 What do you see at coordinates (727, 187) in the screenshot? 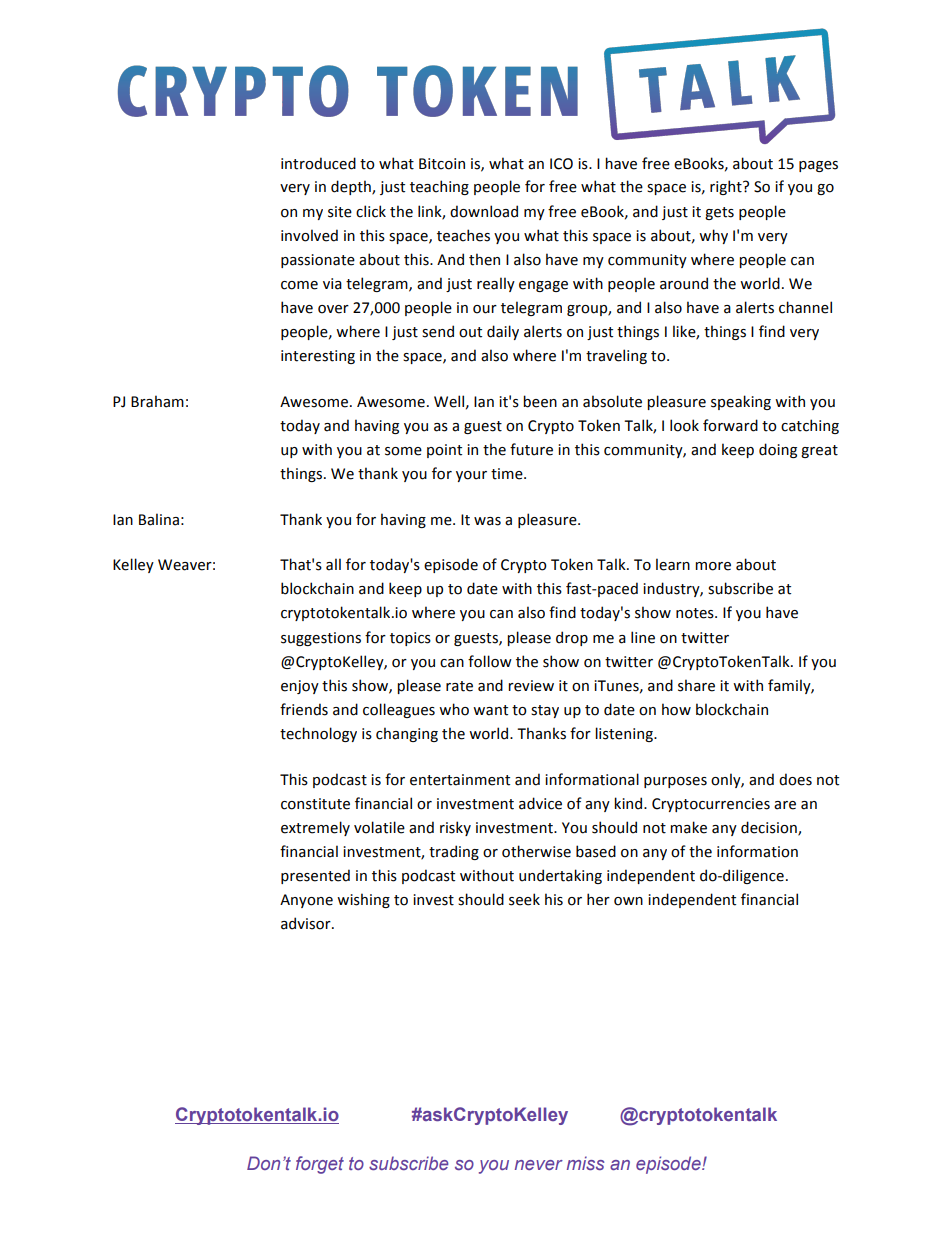
I see `right` at bounding box center [727, 187].
